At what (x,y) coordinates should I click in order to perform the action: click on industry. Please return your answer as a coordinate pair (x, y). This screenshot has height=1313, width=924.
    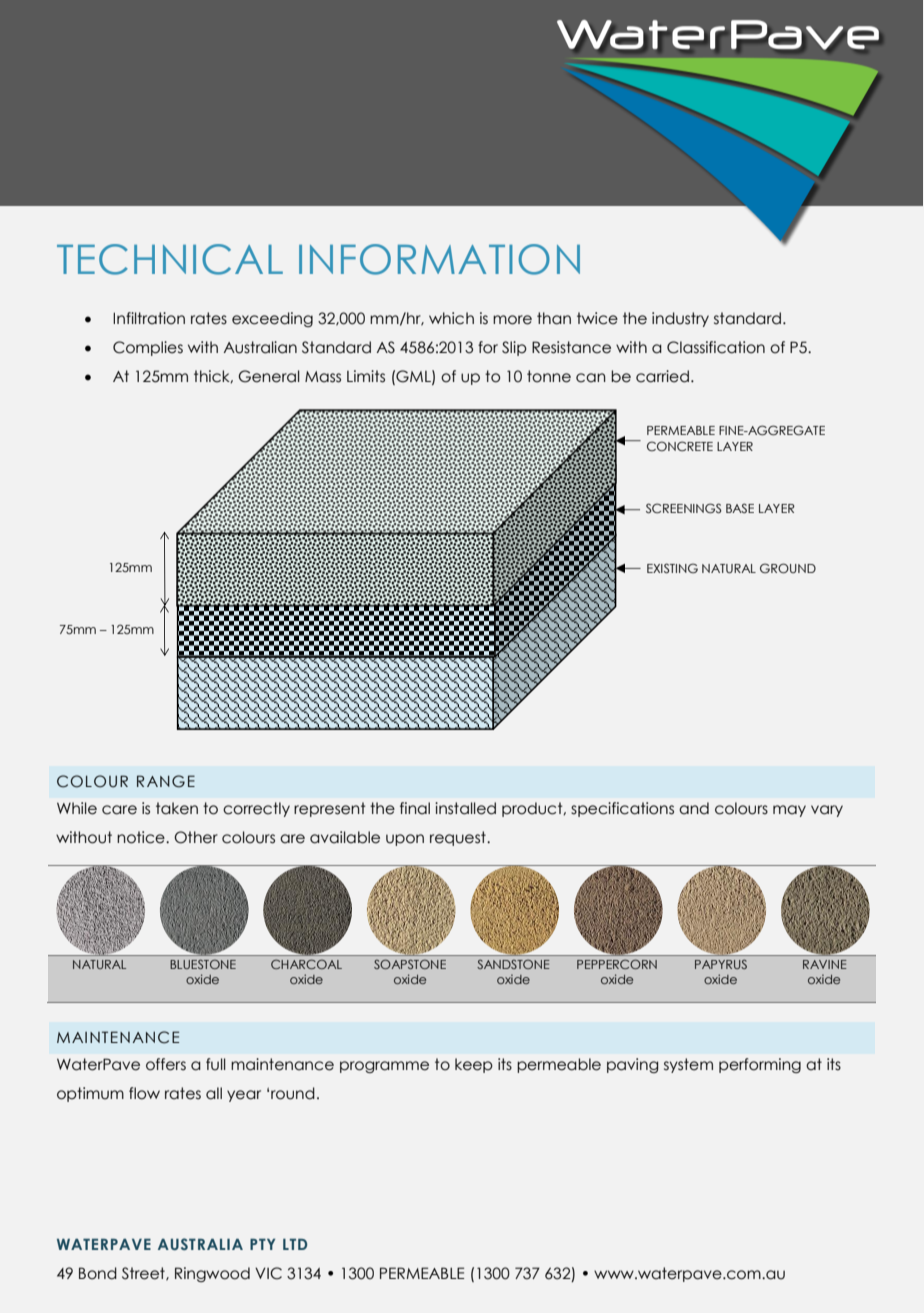
    Looking at the image, I should click on (680, 319).
